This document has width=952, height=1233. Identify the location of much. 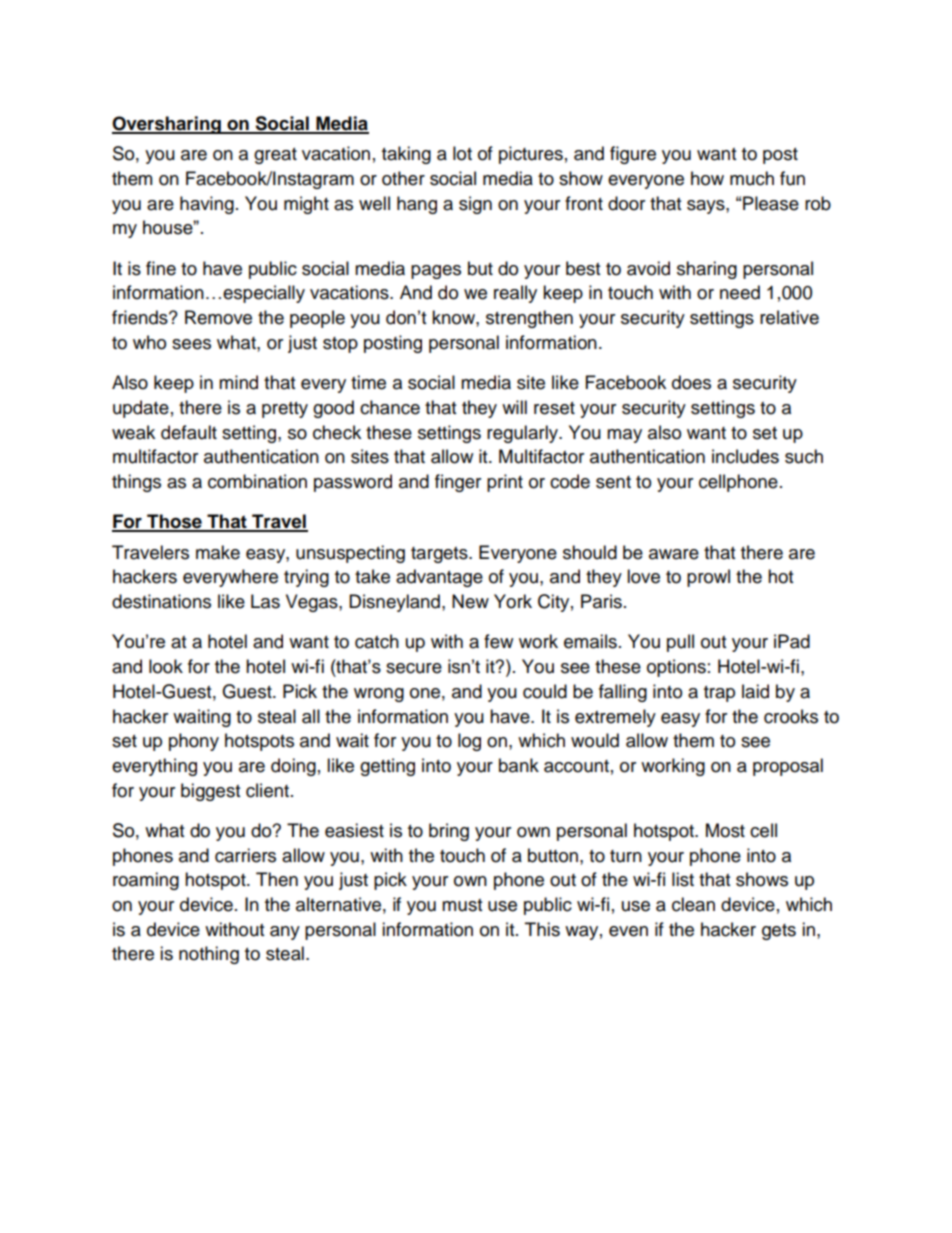
(752, 178).
